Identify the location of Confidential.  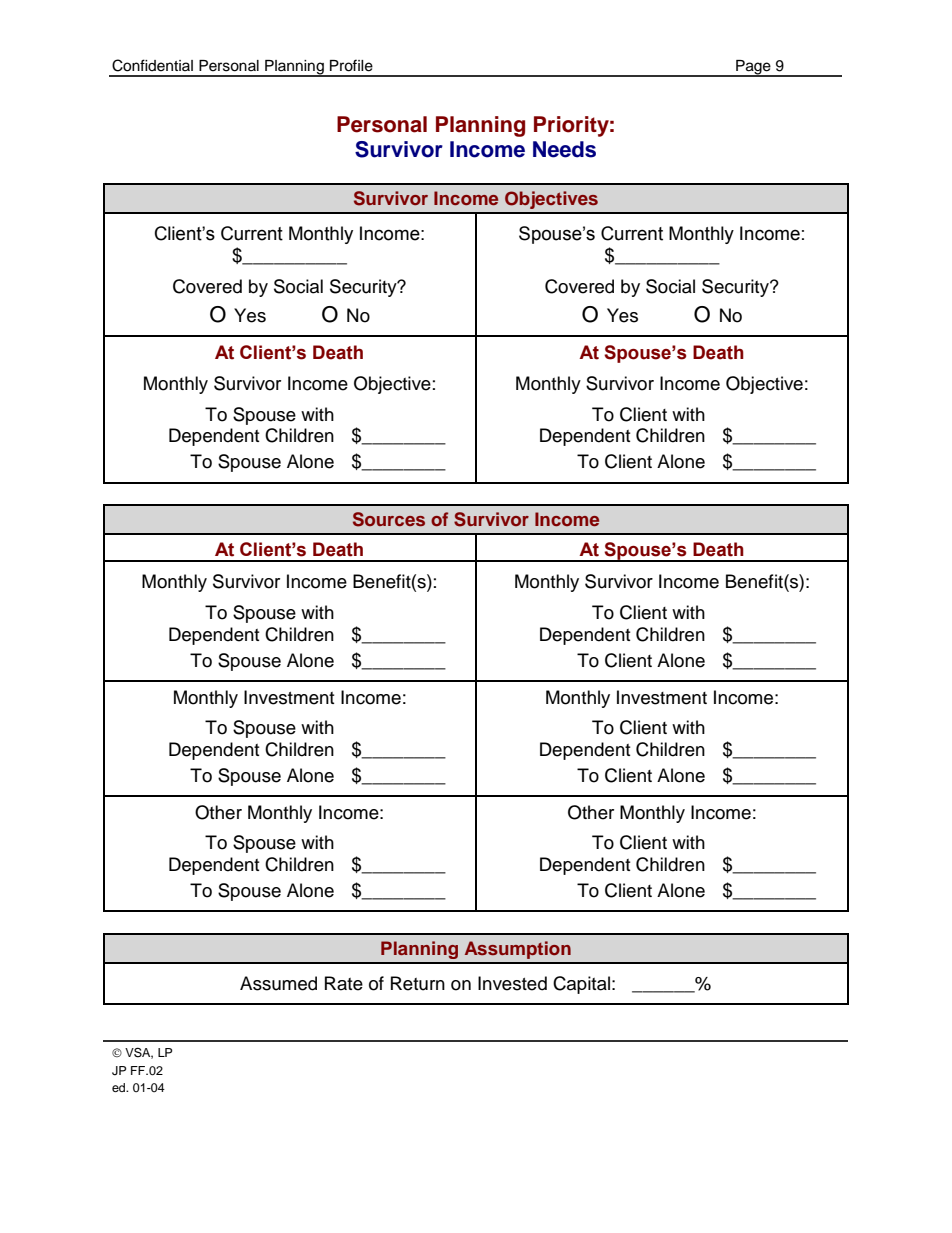
(152, 65).
